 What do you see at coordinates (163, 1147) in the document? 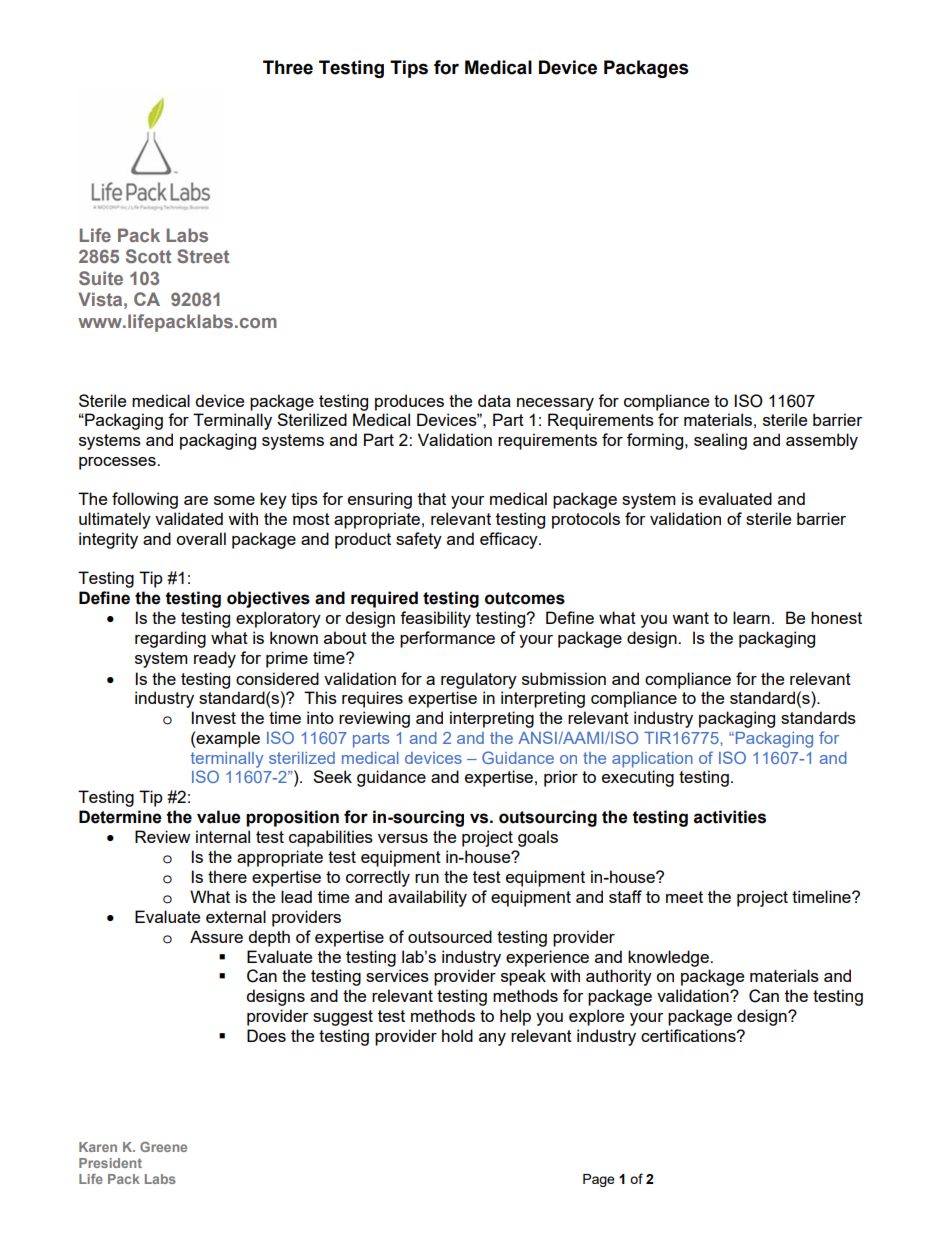
I see `Greene` at bounding box center [163, 1147].
